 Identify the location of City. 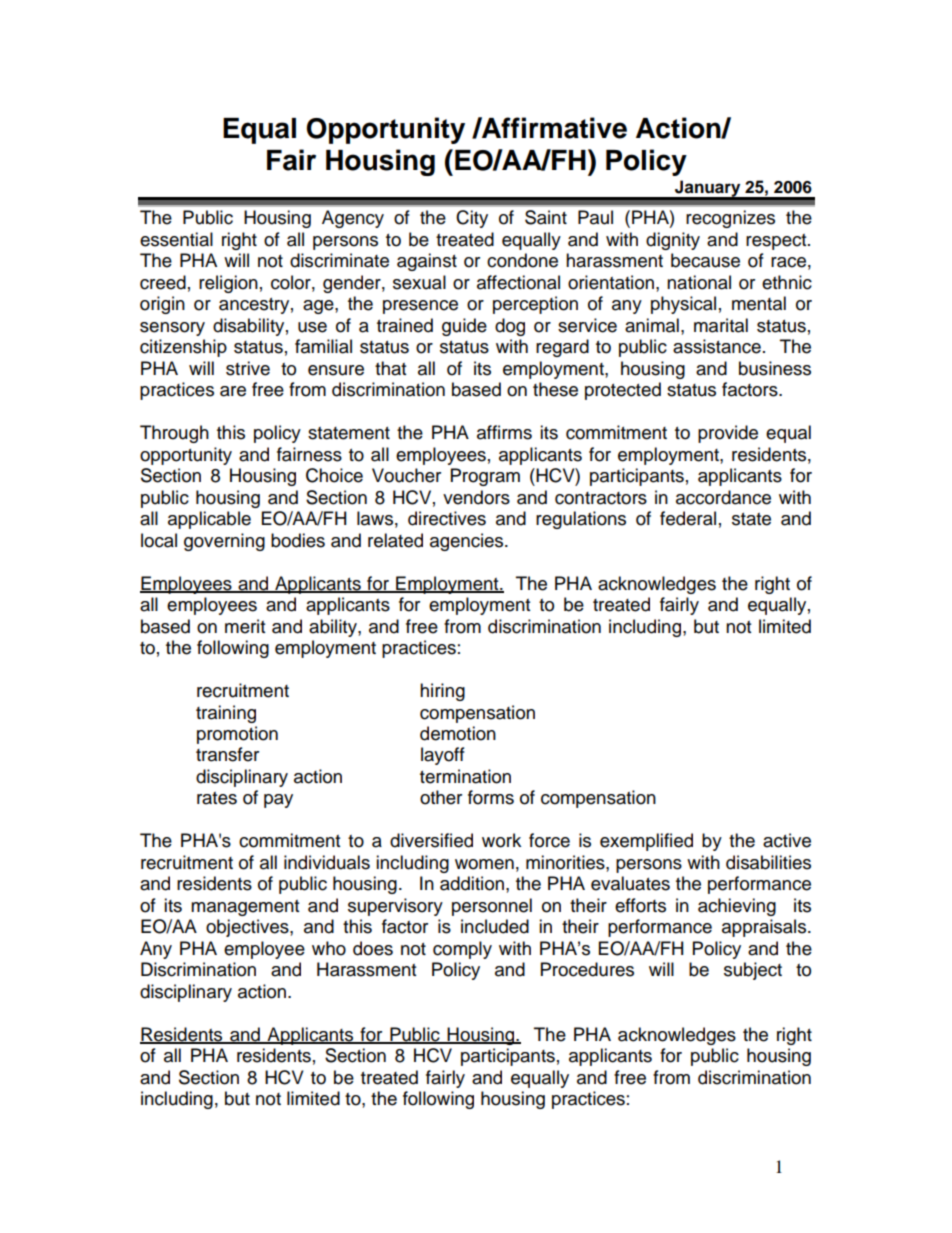
(472, 219).
